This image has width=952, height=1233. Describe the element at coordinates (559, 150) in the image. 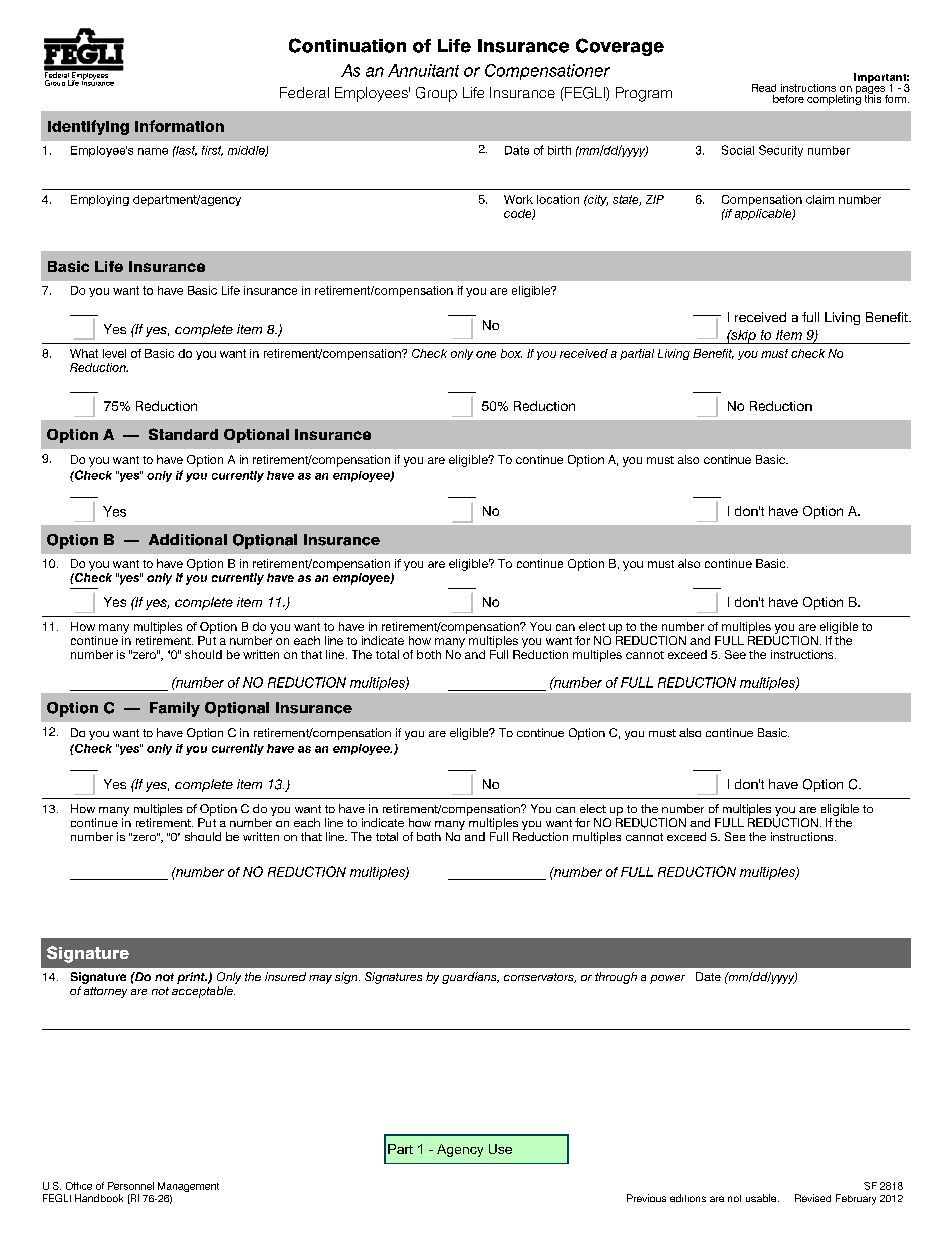

I see `birth` at that location.
